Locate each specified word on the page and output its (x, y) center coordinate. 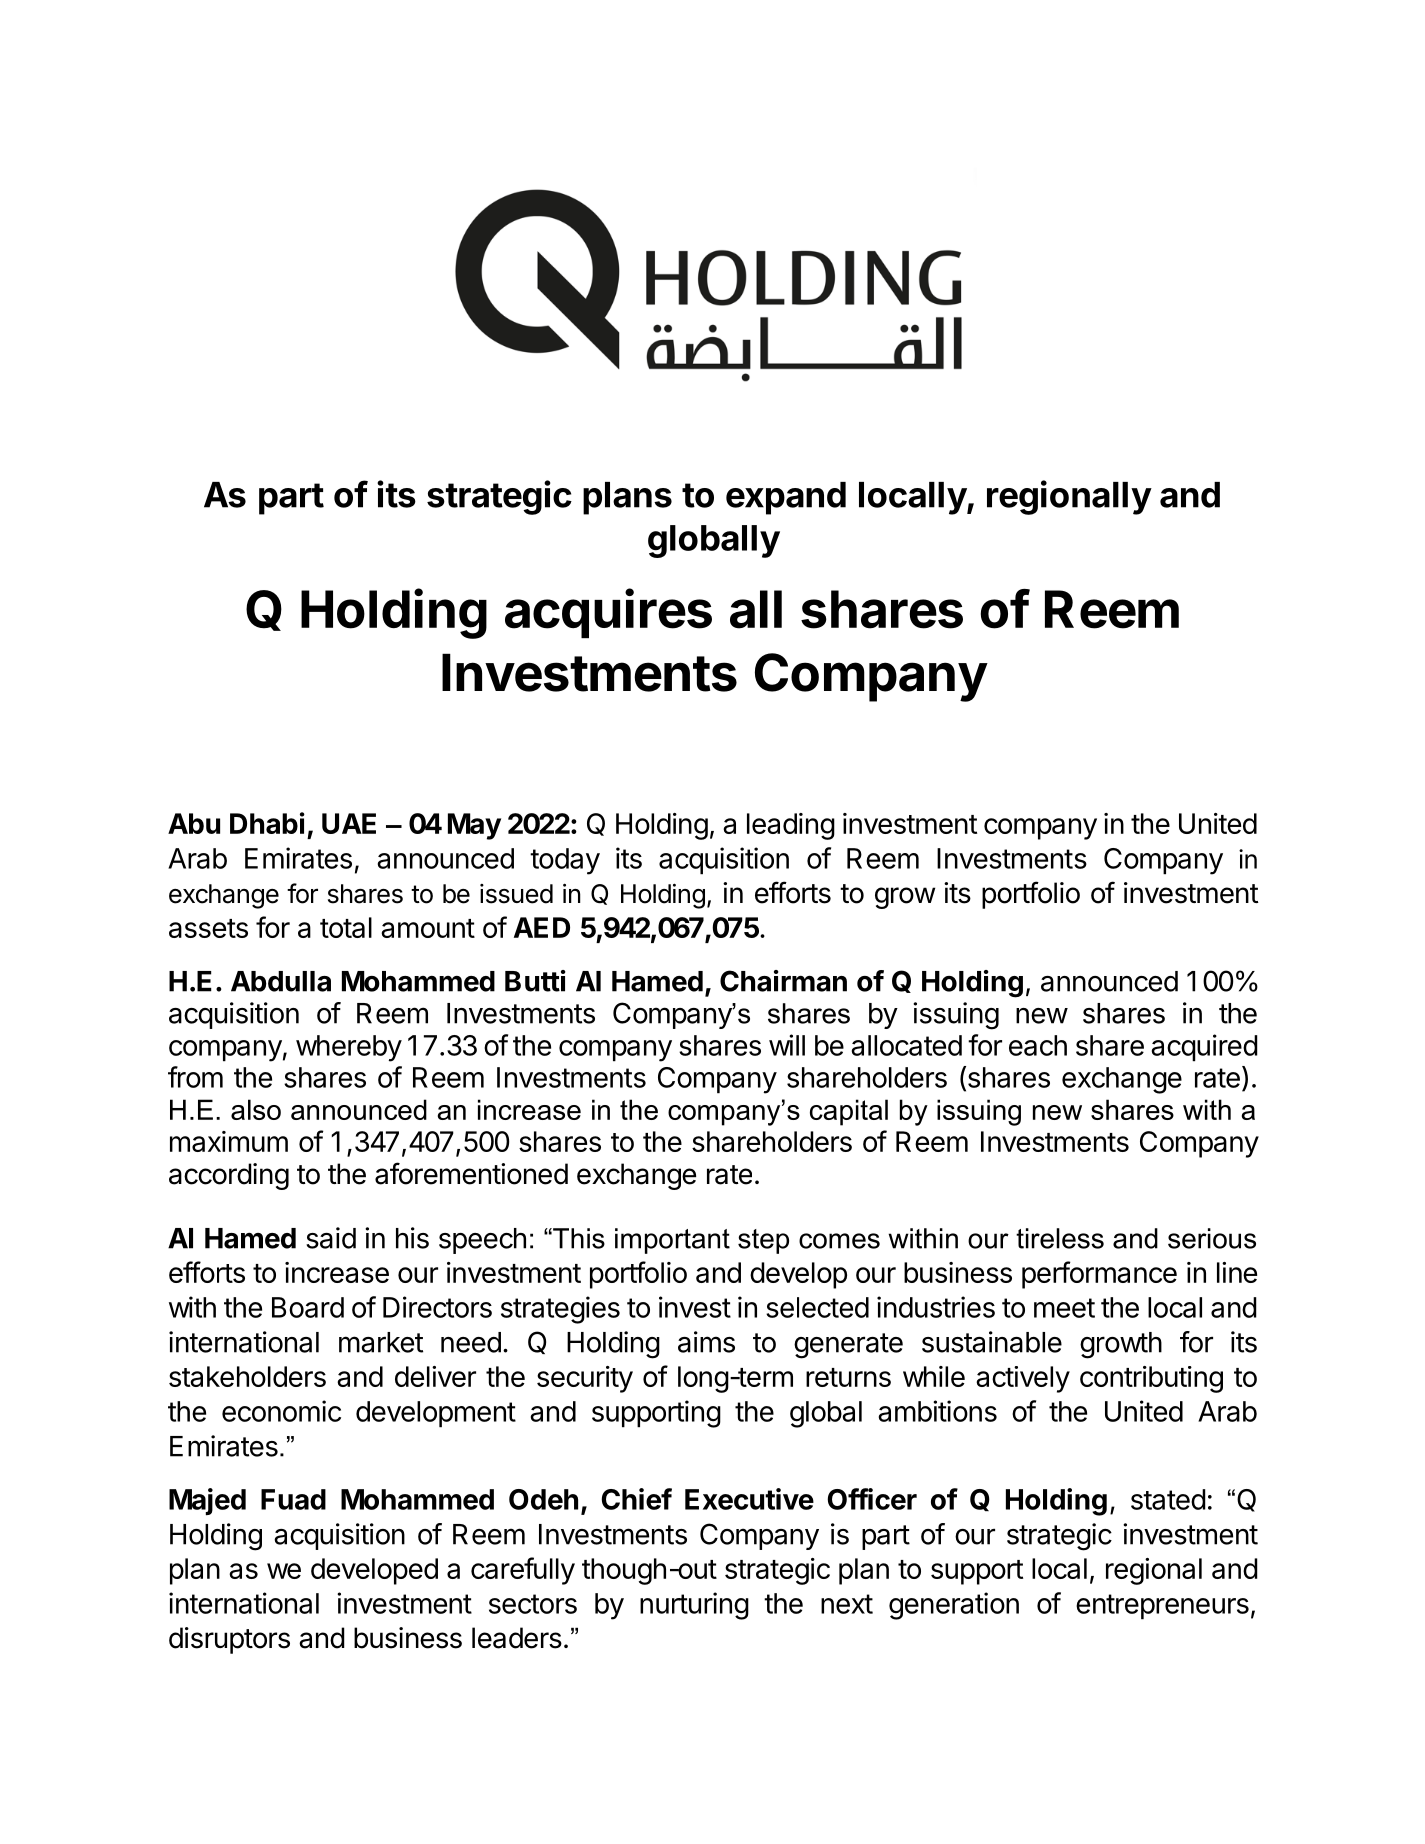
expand (786, 498)
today (565, 861)
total (346, 927)
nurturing (694, 1606)
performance (1099, 1275)
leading (791, 826)
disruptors (229, 1640)
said (331, 1238)
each (1038, 1045)
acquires (608, 613)
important (672, 1241)
